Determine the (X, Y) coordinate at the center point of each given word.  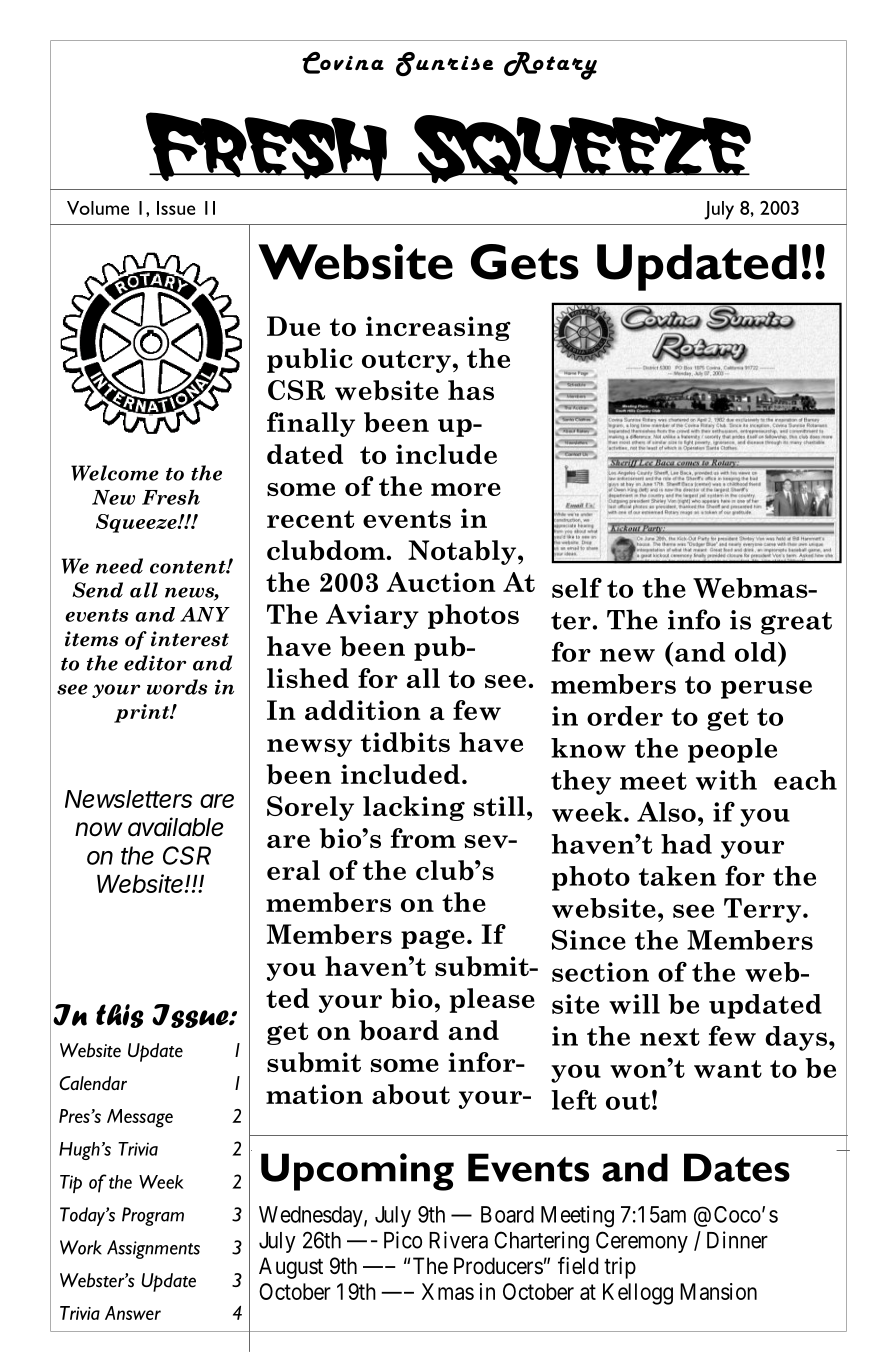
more (466, 489)
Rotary (550, 66)
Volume (98, 208)
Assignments (153, 1249)
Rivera (458, 1240)
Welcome (115, 473)
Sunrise (444, 64)
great (796, 623)
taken (677, 876)
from (423, 838)
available (175, 827)
